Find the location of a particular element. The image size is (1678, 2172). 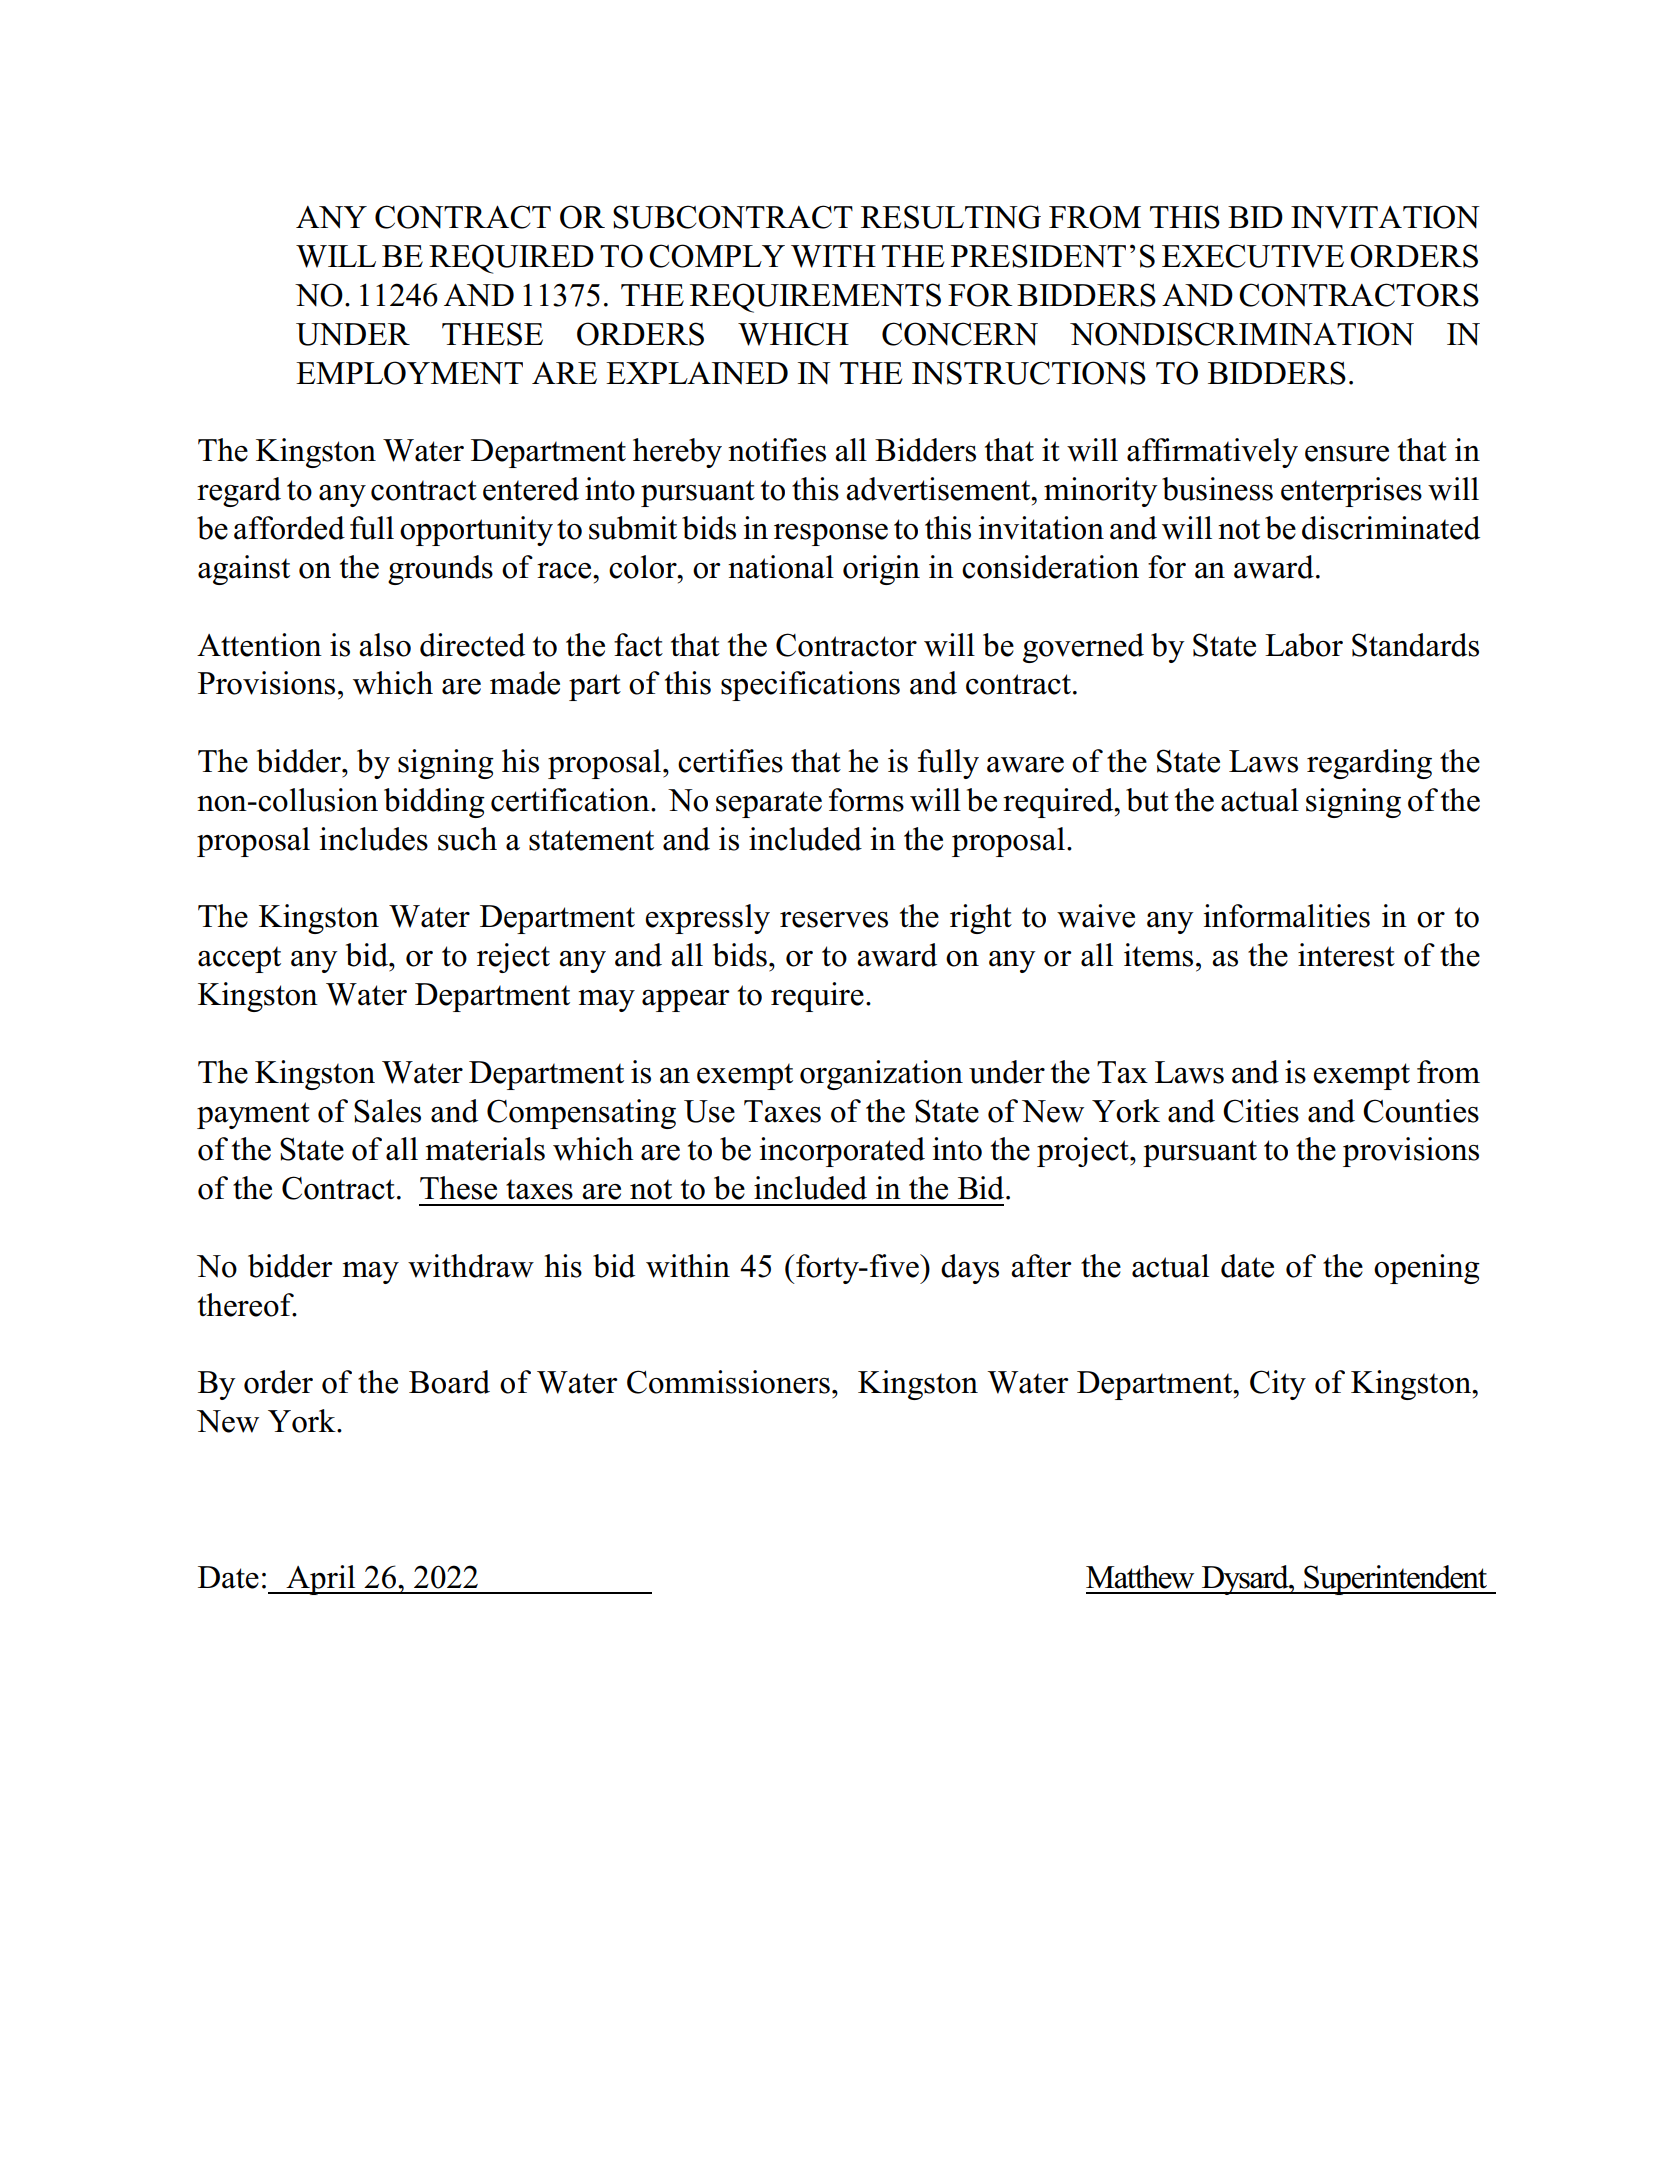

COMPLY is located at coordinates (717, 256).
